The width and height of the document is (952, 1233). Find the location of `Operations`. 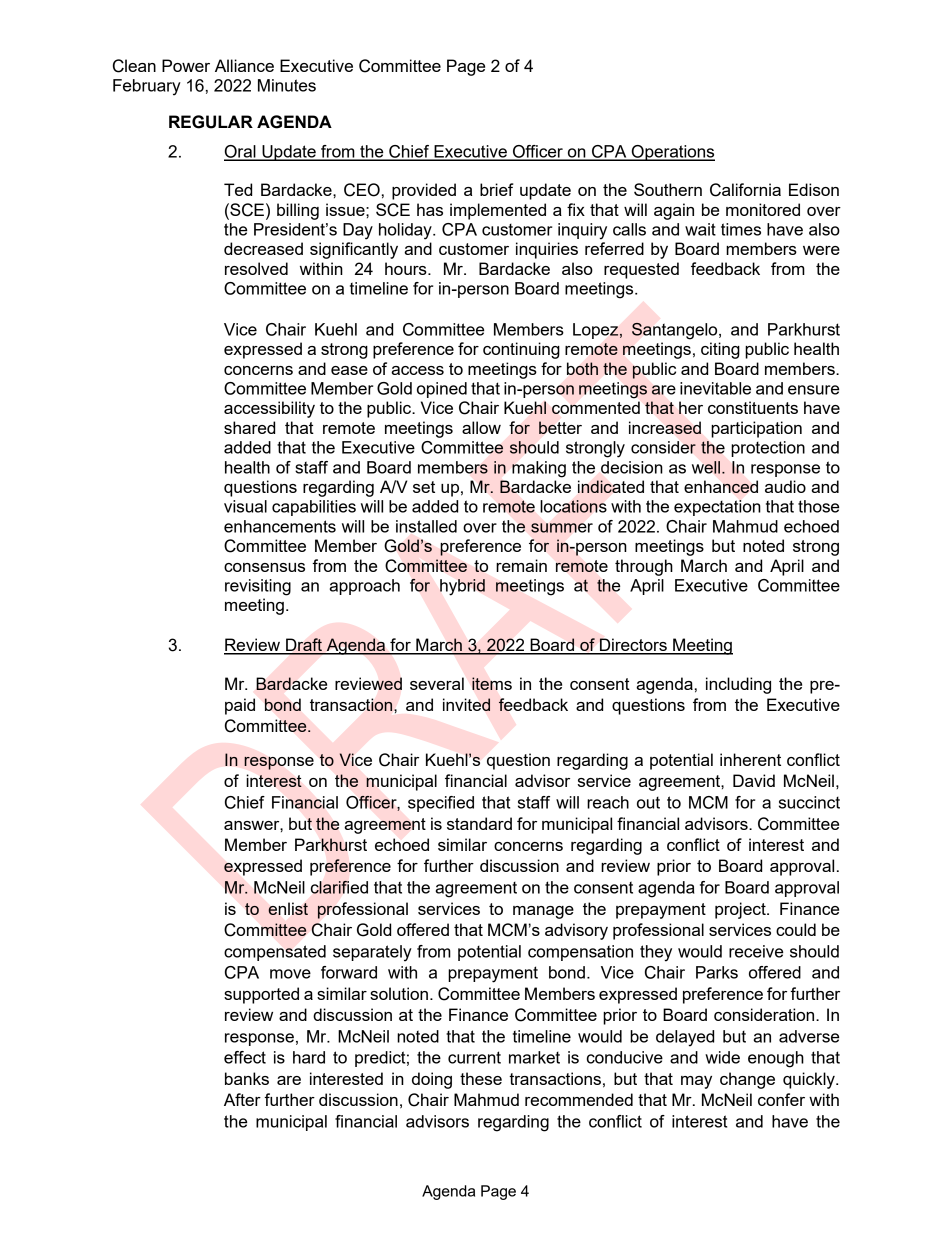

Operations is located at coordinates (672, 153).
